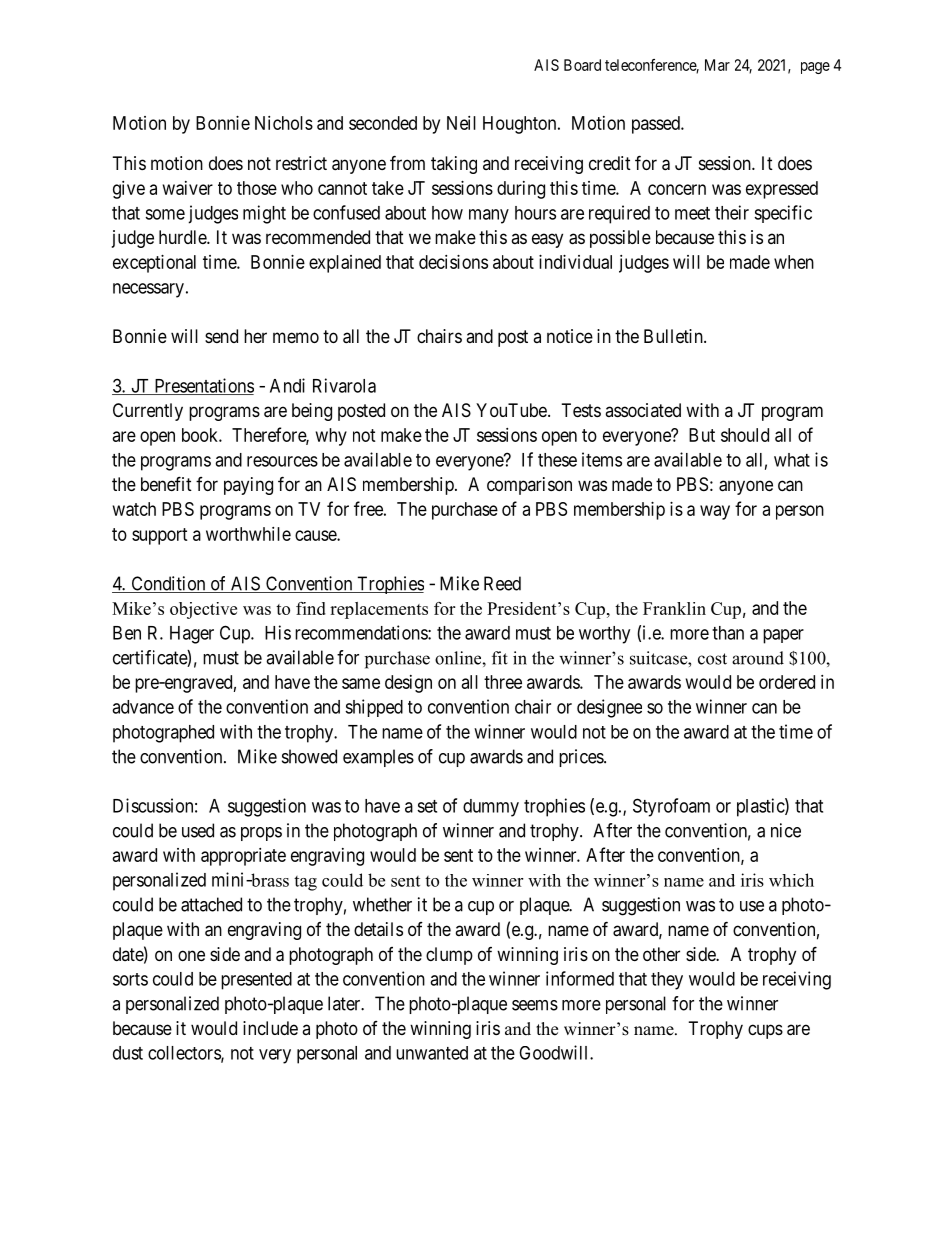 The image size is (952, 1233). I want to click on advance, so click(143, 707).
